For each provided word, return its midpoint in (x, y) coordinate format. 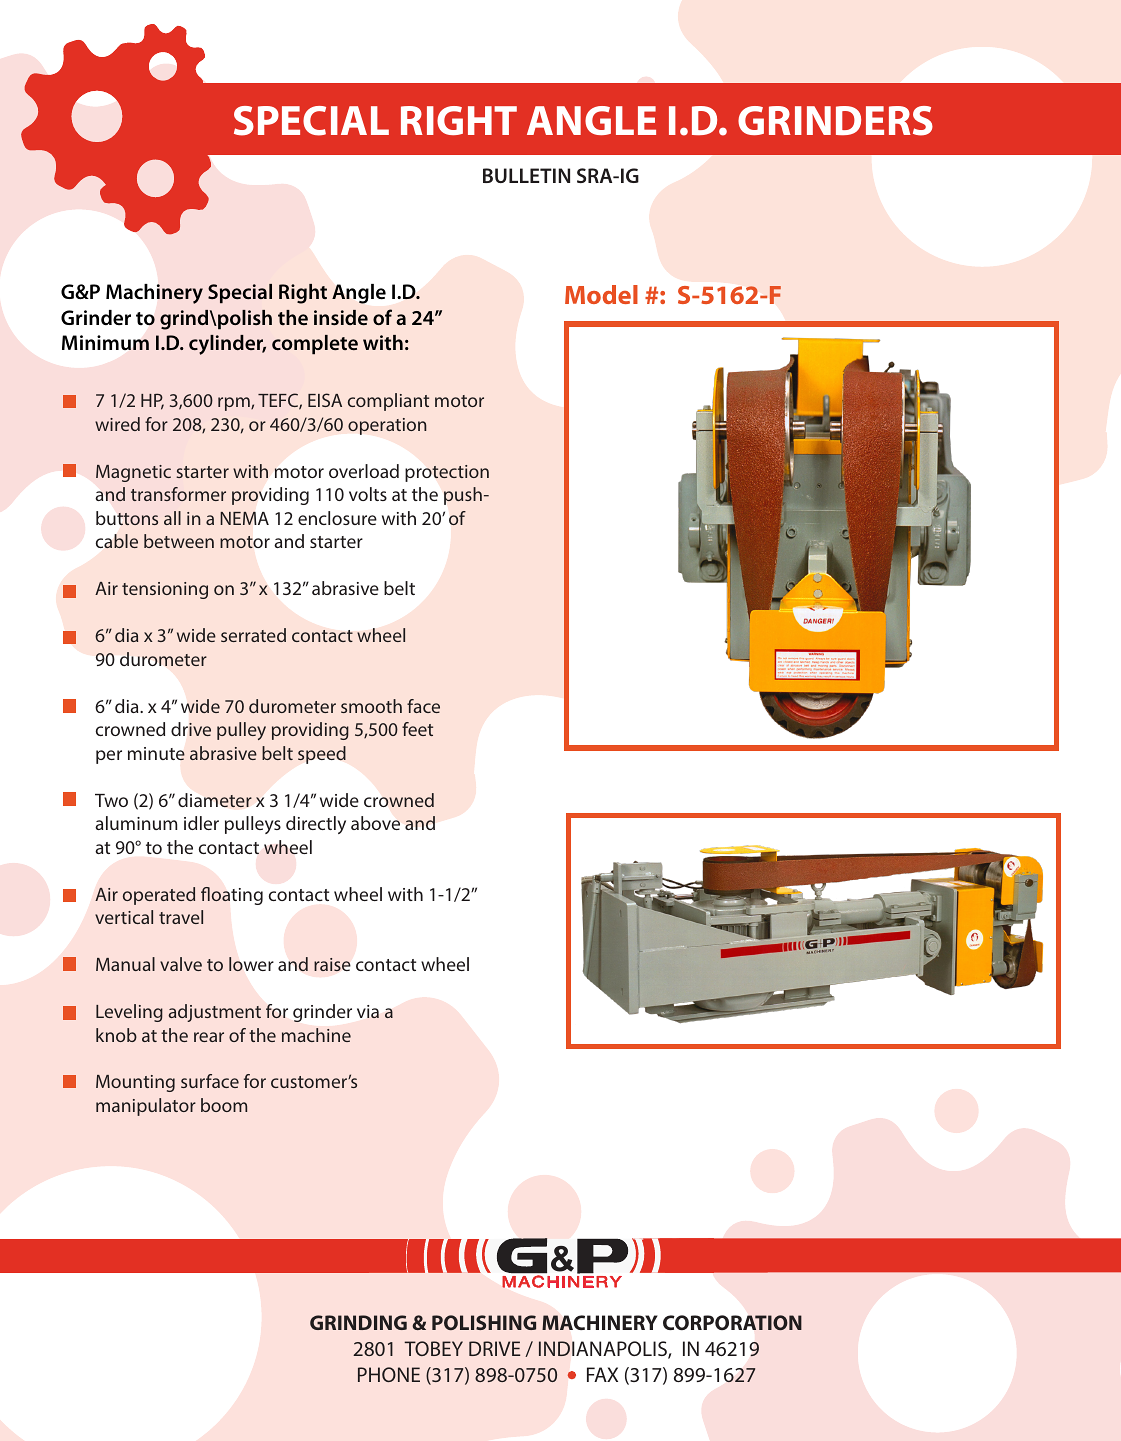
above (375, 823)
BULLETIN (526, 175)
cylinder (227, 345)
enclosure (337, 518)
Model (601, 294)
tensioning (165, 590)
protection (447, 473)
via (368, 1011)
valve (181, 964)
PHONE (389, 1374)
